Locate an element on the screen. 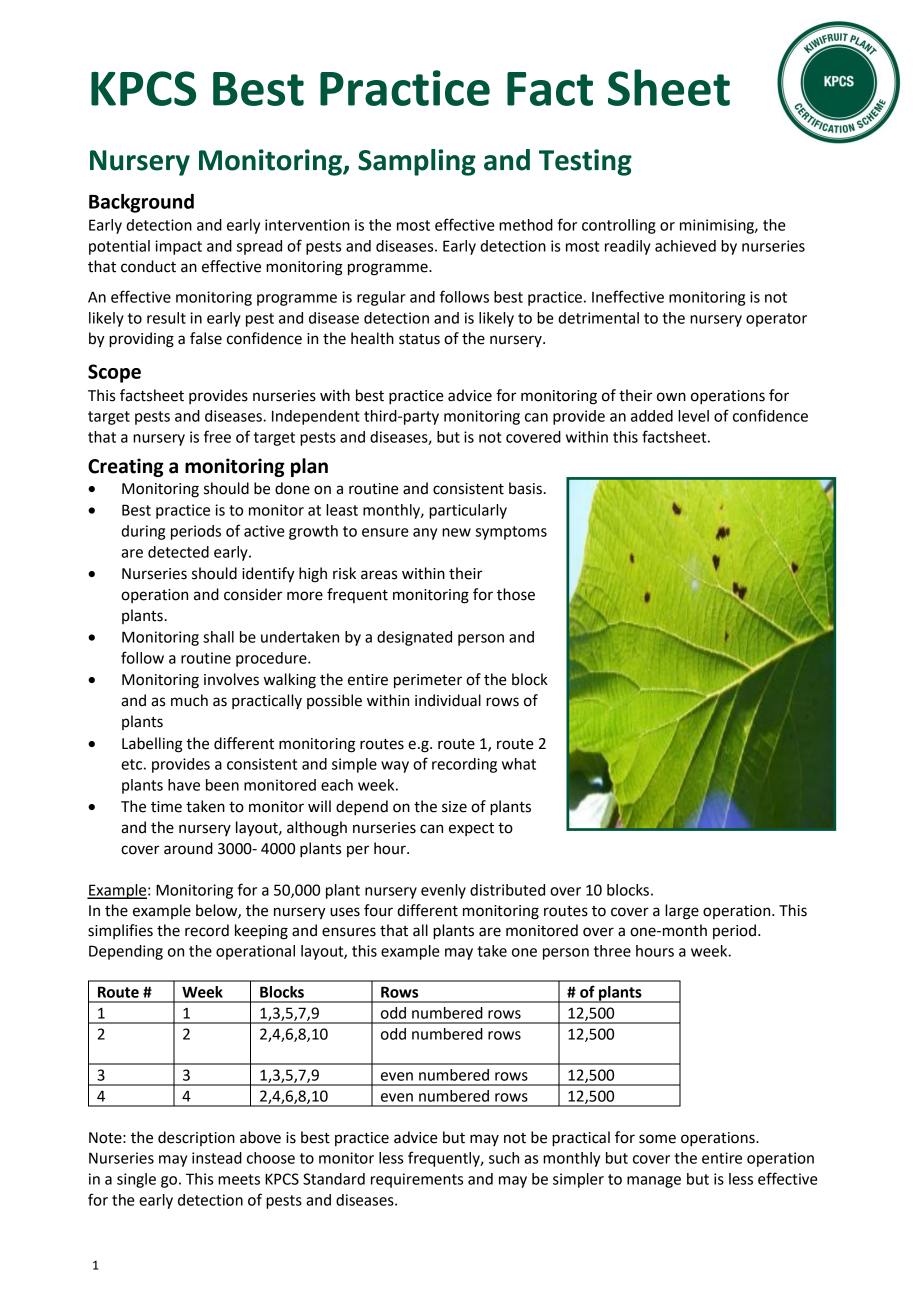  description is located at coordinates (196, 1138).
